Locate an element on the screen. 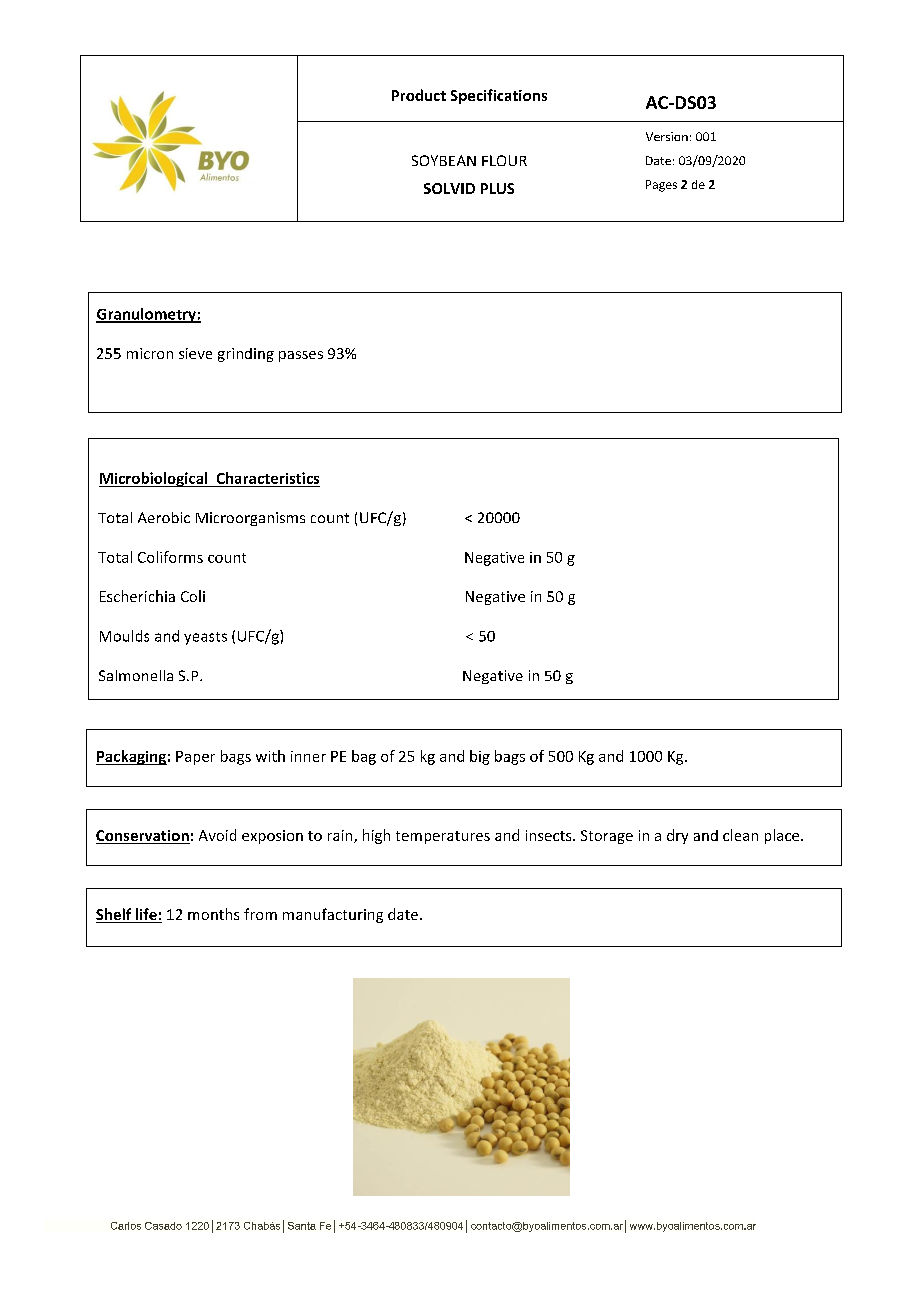  manufacturing is located at coordinates (333, 915).
